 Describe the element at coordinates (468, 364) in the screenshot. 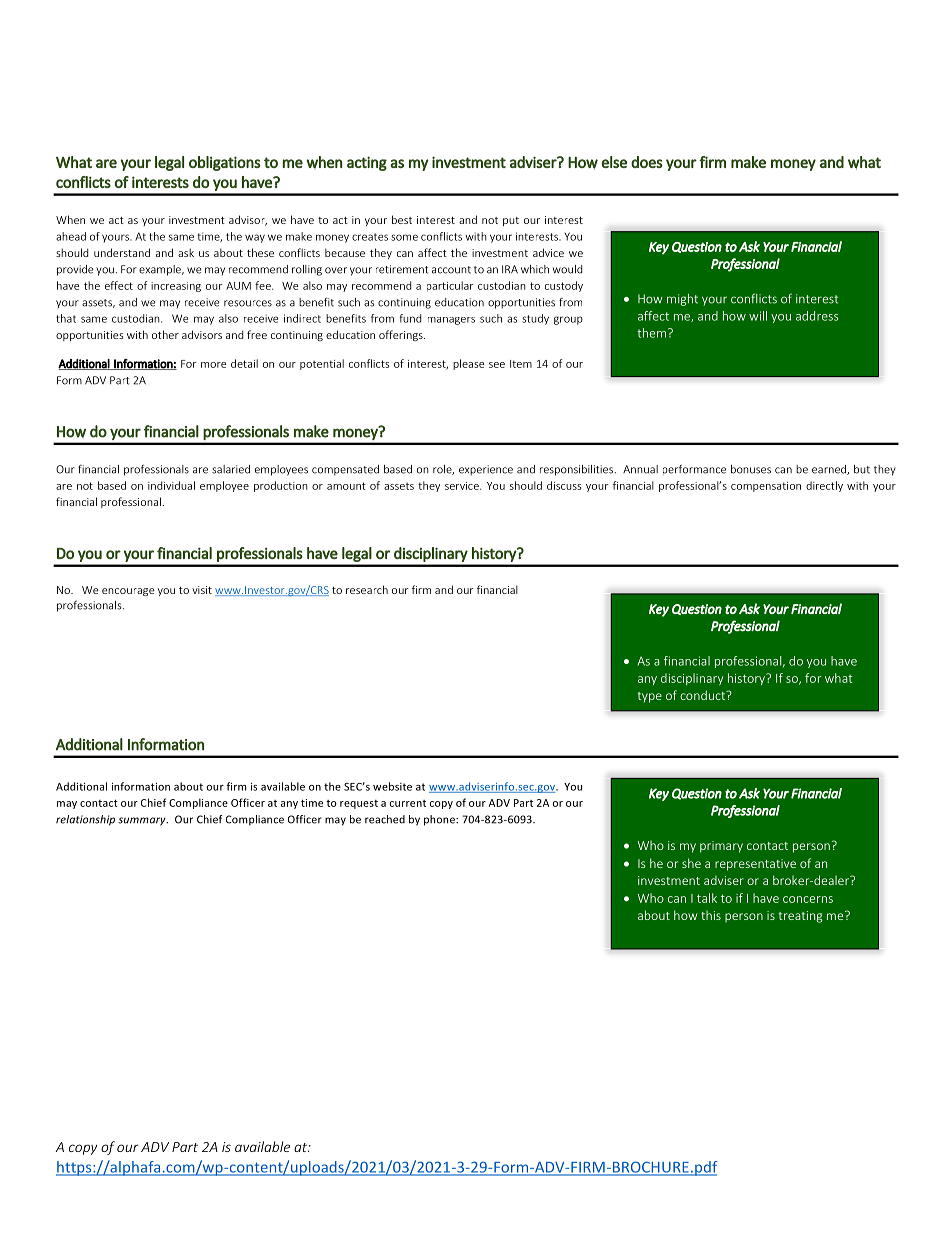

I see `please` at that location.
